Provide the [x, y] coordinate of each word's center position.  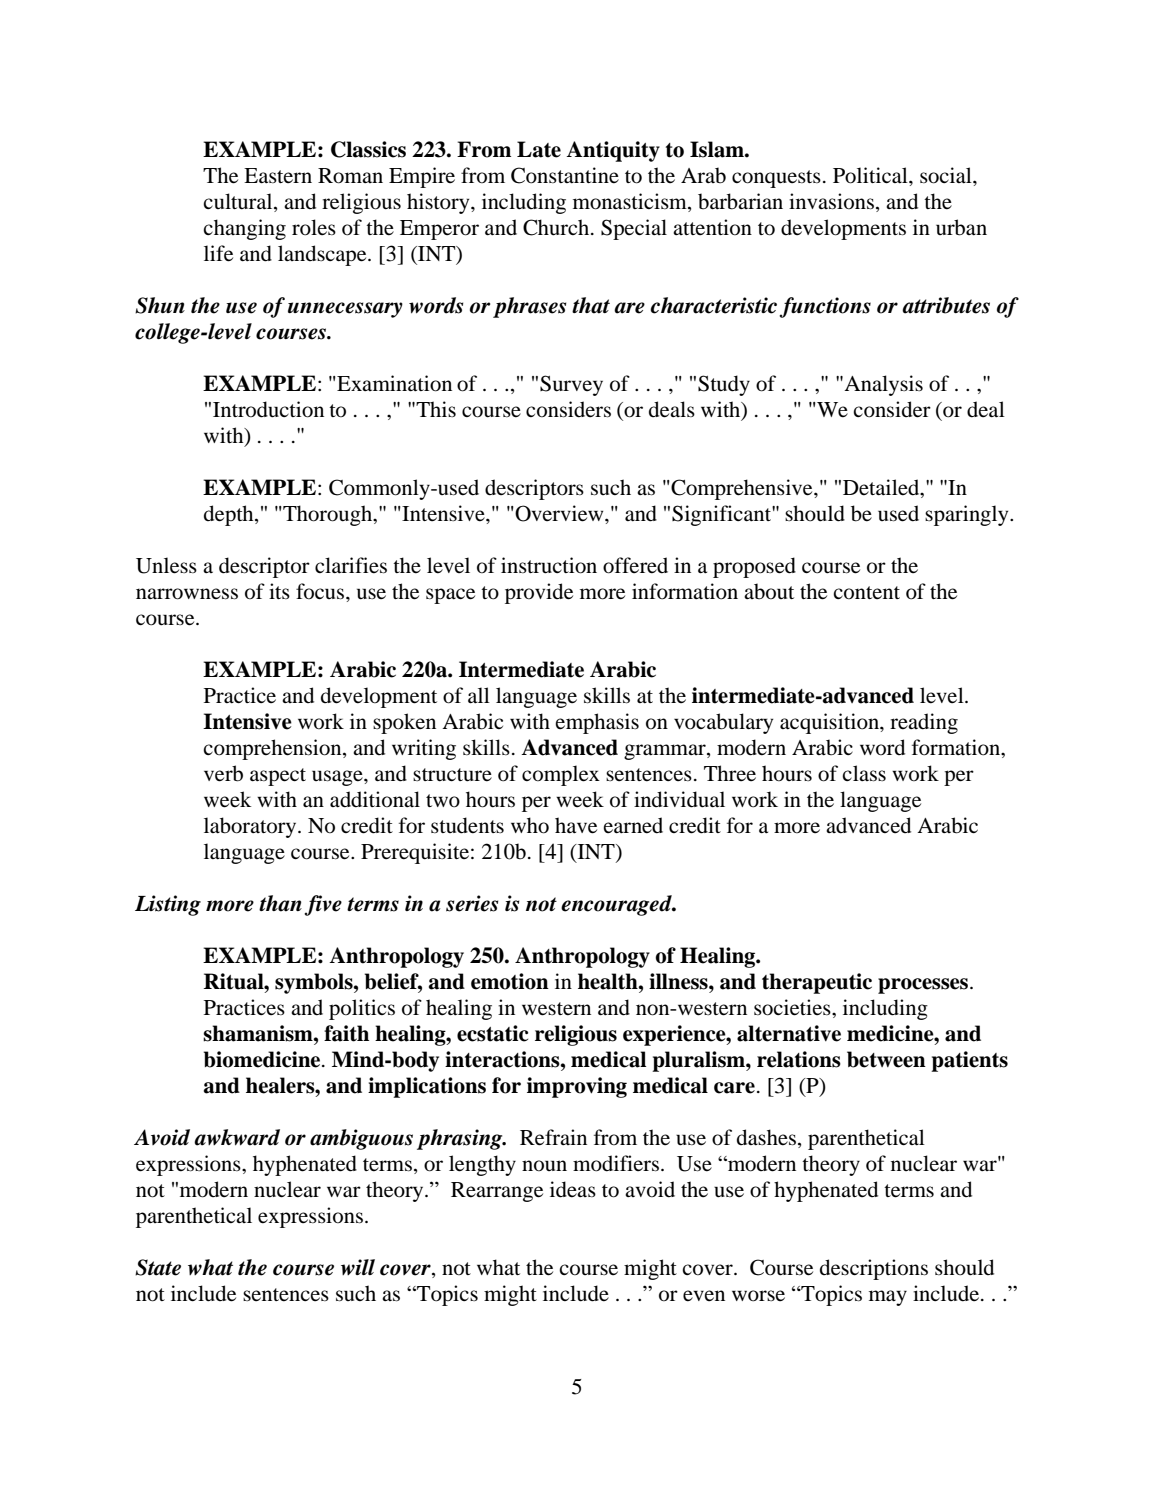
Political [871, 175]
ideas [573, 1189]
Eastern [278, 175]
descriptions [874, 1269]
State [158, 1267]
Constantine [565, 175]
